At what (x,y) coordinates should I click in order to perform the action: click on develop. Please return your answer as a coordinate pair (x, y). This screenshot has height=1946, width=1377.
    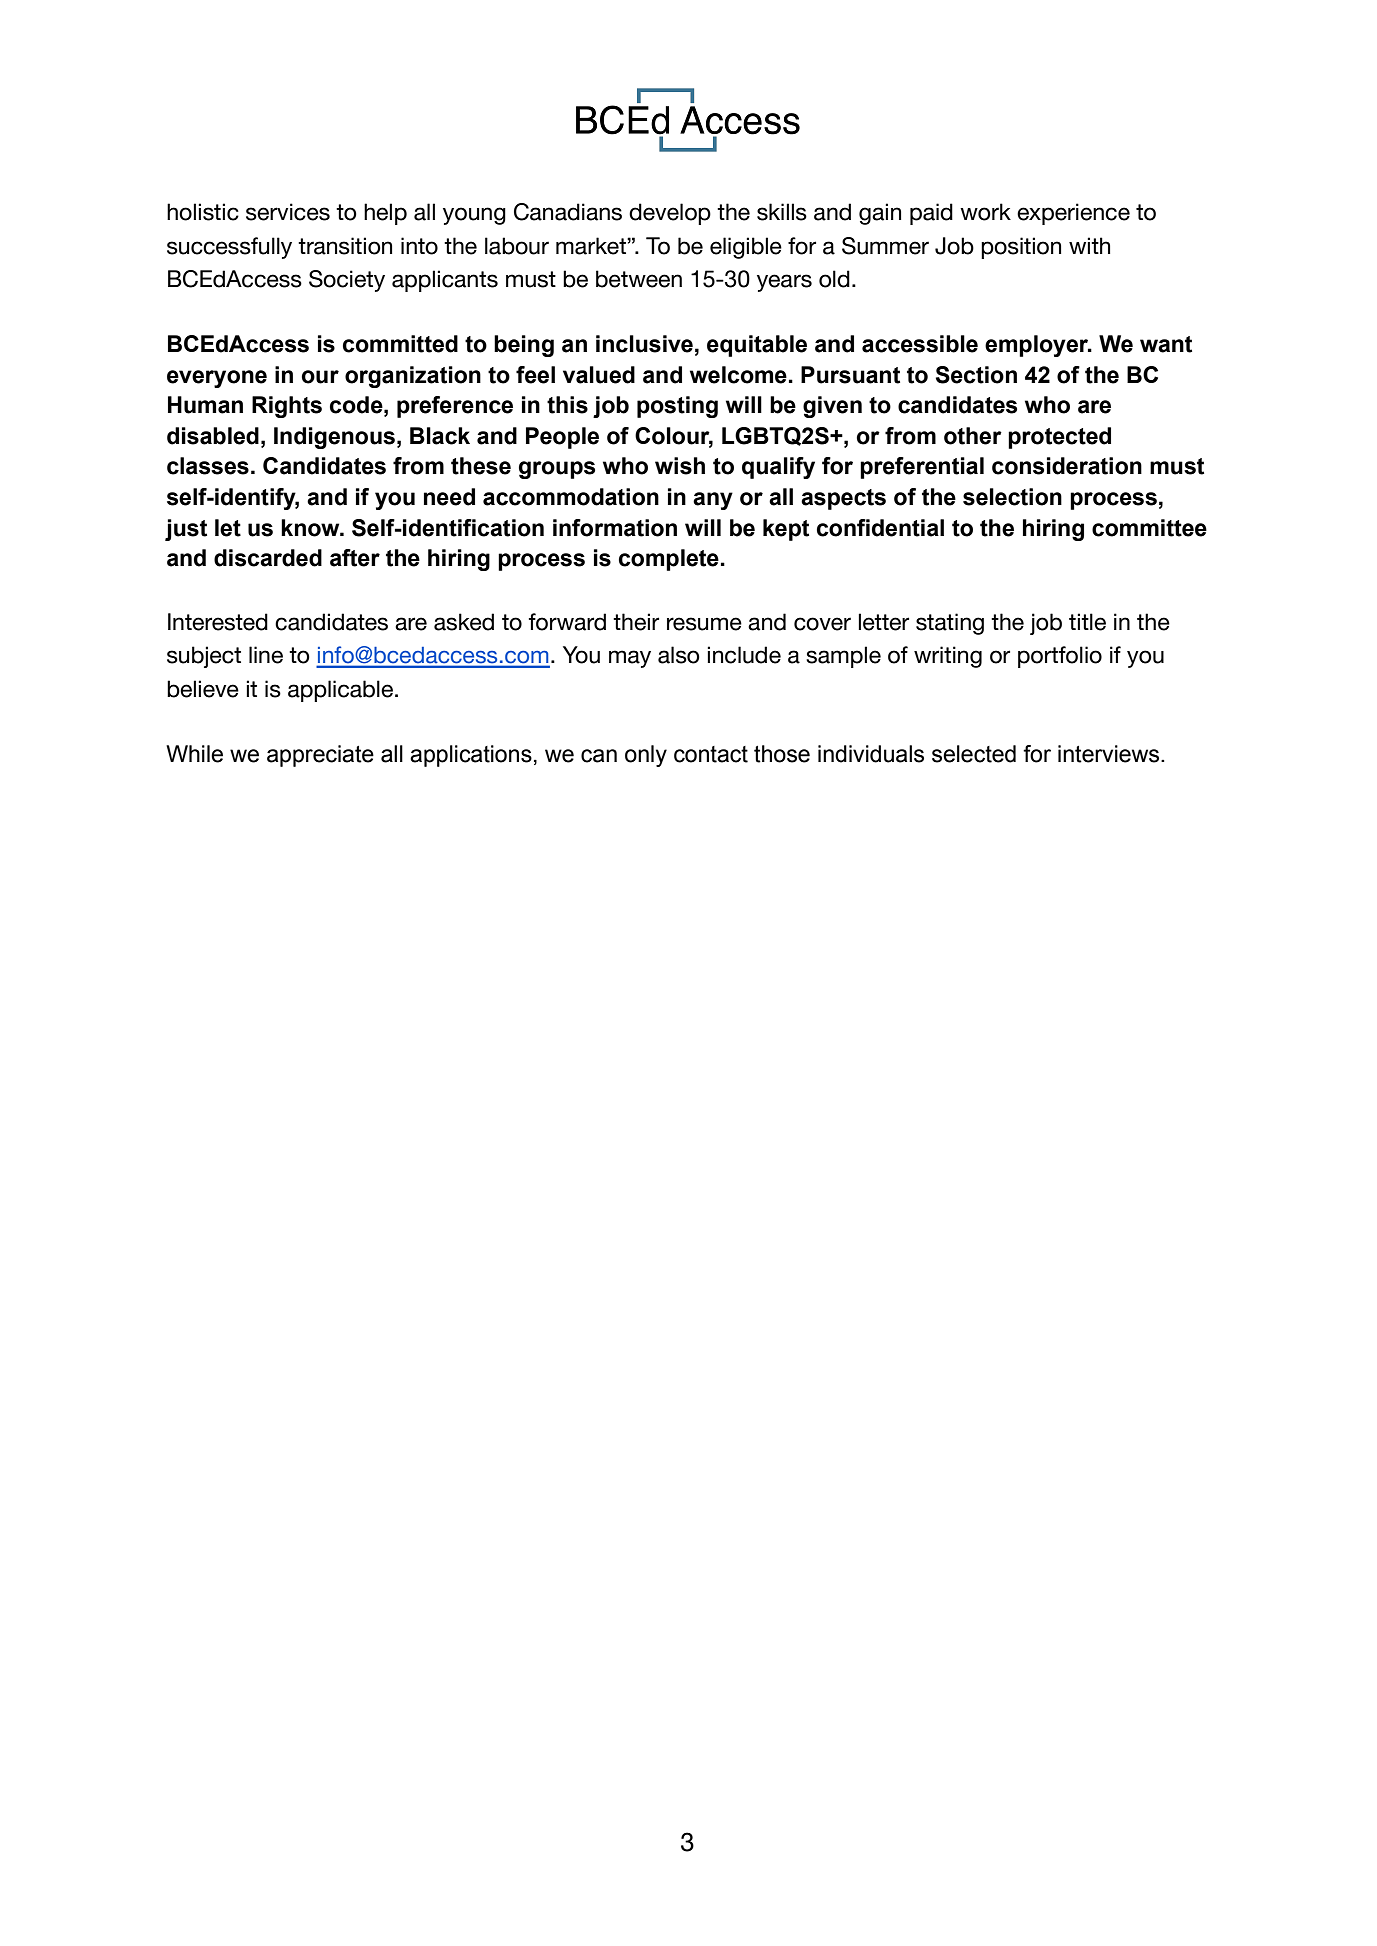
    Looking at the image, I should click on (670, 214).
